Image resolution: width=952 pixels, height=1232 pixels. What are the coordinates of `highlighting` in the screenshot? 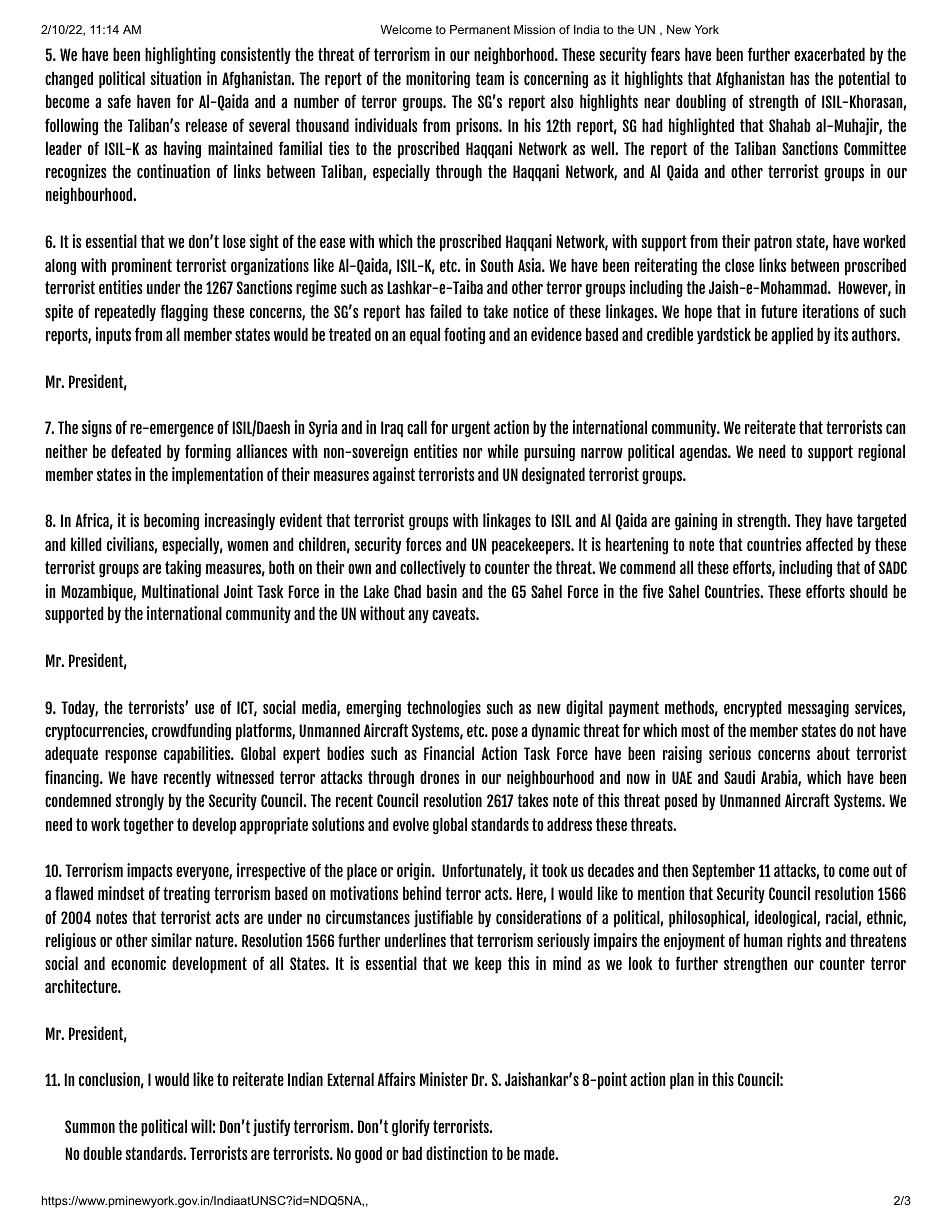 It's located at (180, 56).
